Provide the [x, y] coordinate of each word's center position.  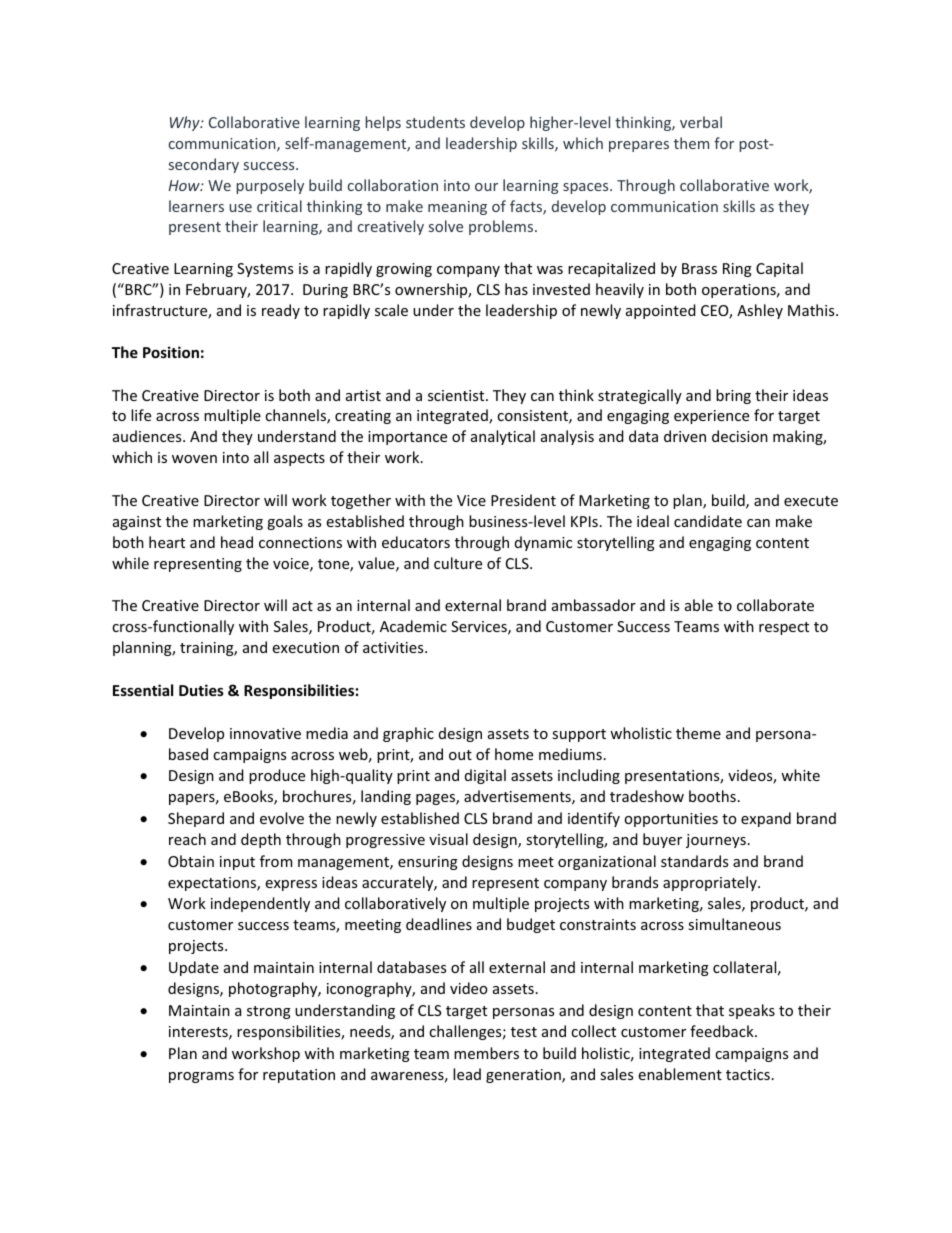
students [435, 122]
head [237, 542]
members [486, 1053]
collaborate [775, 605]
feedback [723, 1031]
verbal [701, 122]
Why [186, 123]
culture [458, 563]
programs [201, 1077]
